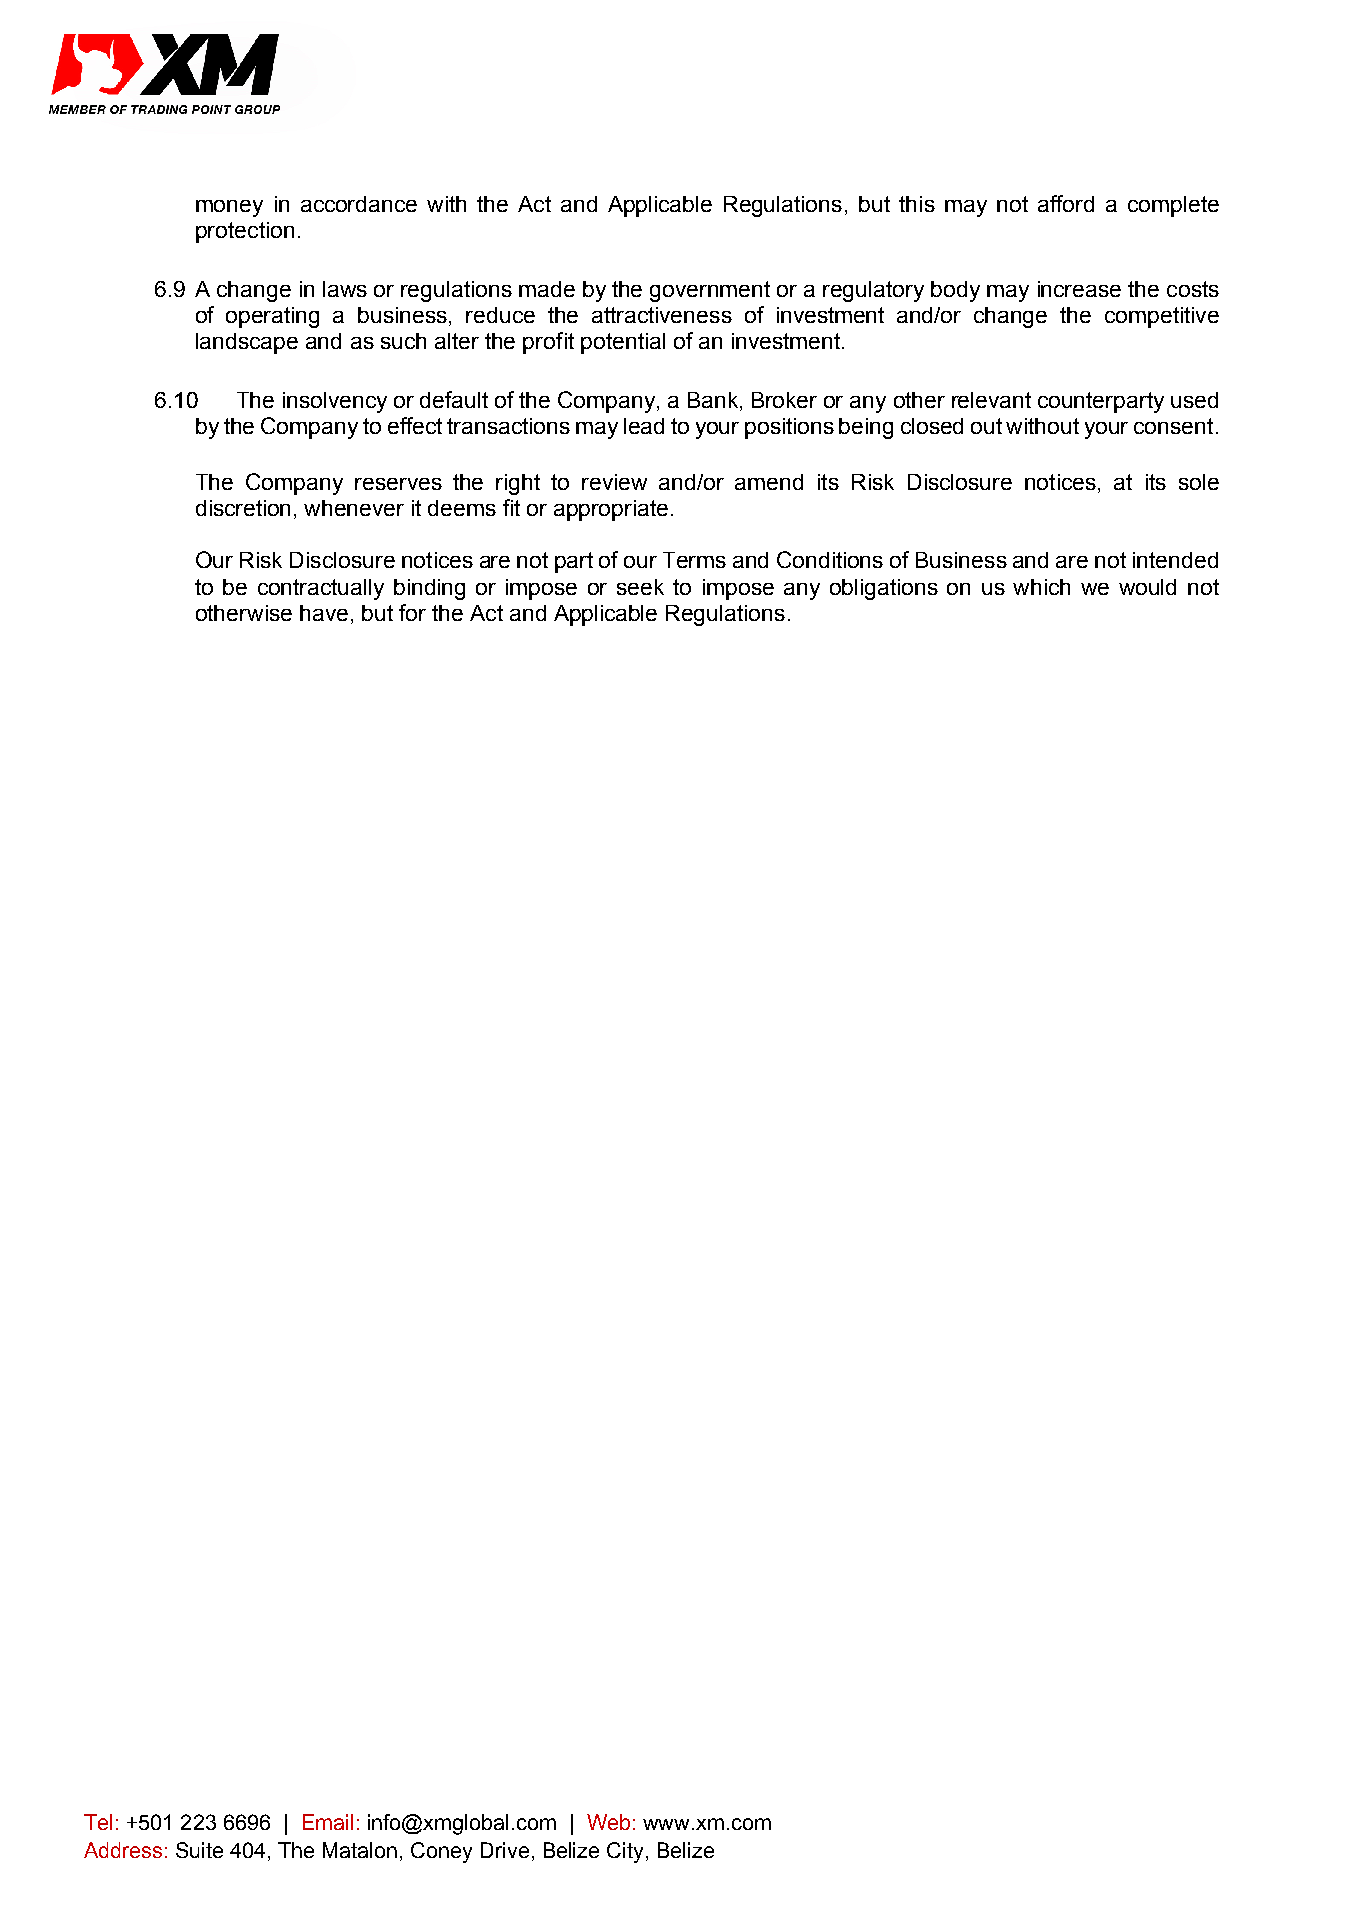 The width and height of the image is (1356, 1919). Describe the element at coordinates (1079, 289) in the image. I see `increase` at that location.
